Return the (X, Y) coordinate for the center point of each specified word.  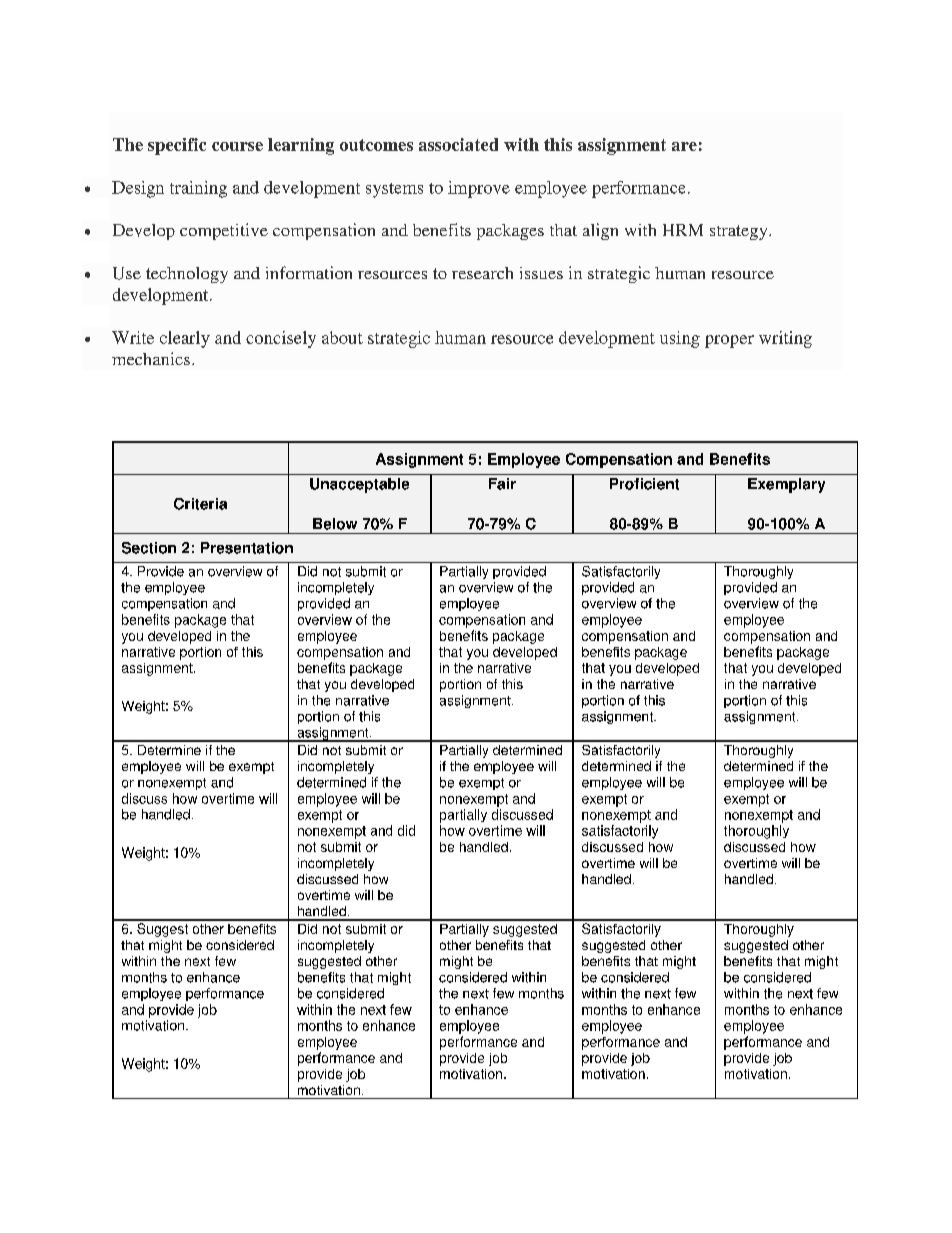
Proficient (644, 484)
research (482, 273)
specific (177, 146)
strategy (740, 232)
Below (335, 524)
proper (729, 341)
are (684, 146)
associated (458, 144)
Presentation (247, 548)
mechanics (151, 358)
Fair (502, 484)
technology (187, 275)
